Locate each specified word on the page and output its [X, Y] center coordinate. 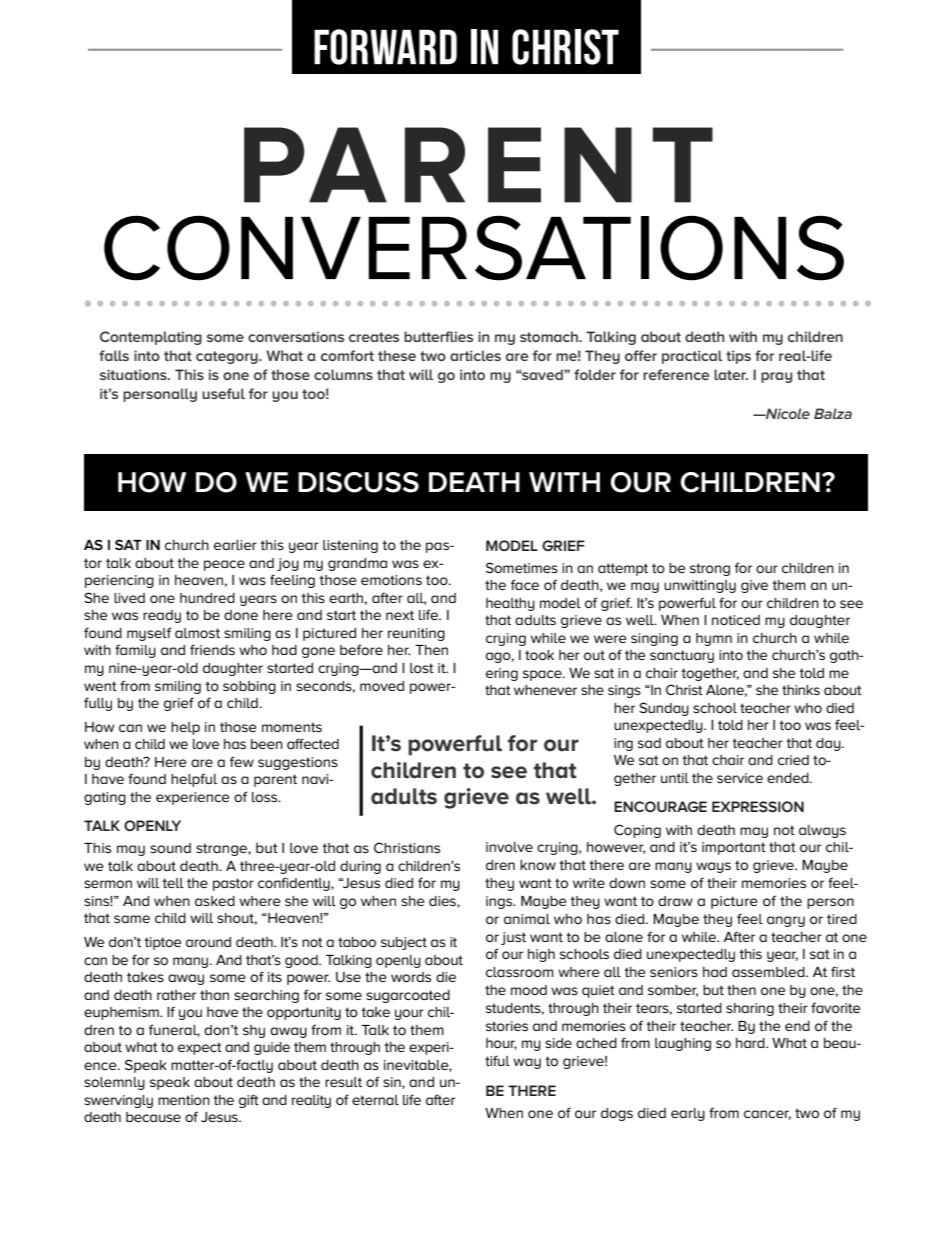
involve [509, 847]
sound [170, 848]
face [525, 584]
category [228, 357]
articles [475, 355]
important [734, 848]
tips [738, 357]
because [153, 1117]
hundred [207, 598]
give [754, 586]
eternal [375, 1100]
